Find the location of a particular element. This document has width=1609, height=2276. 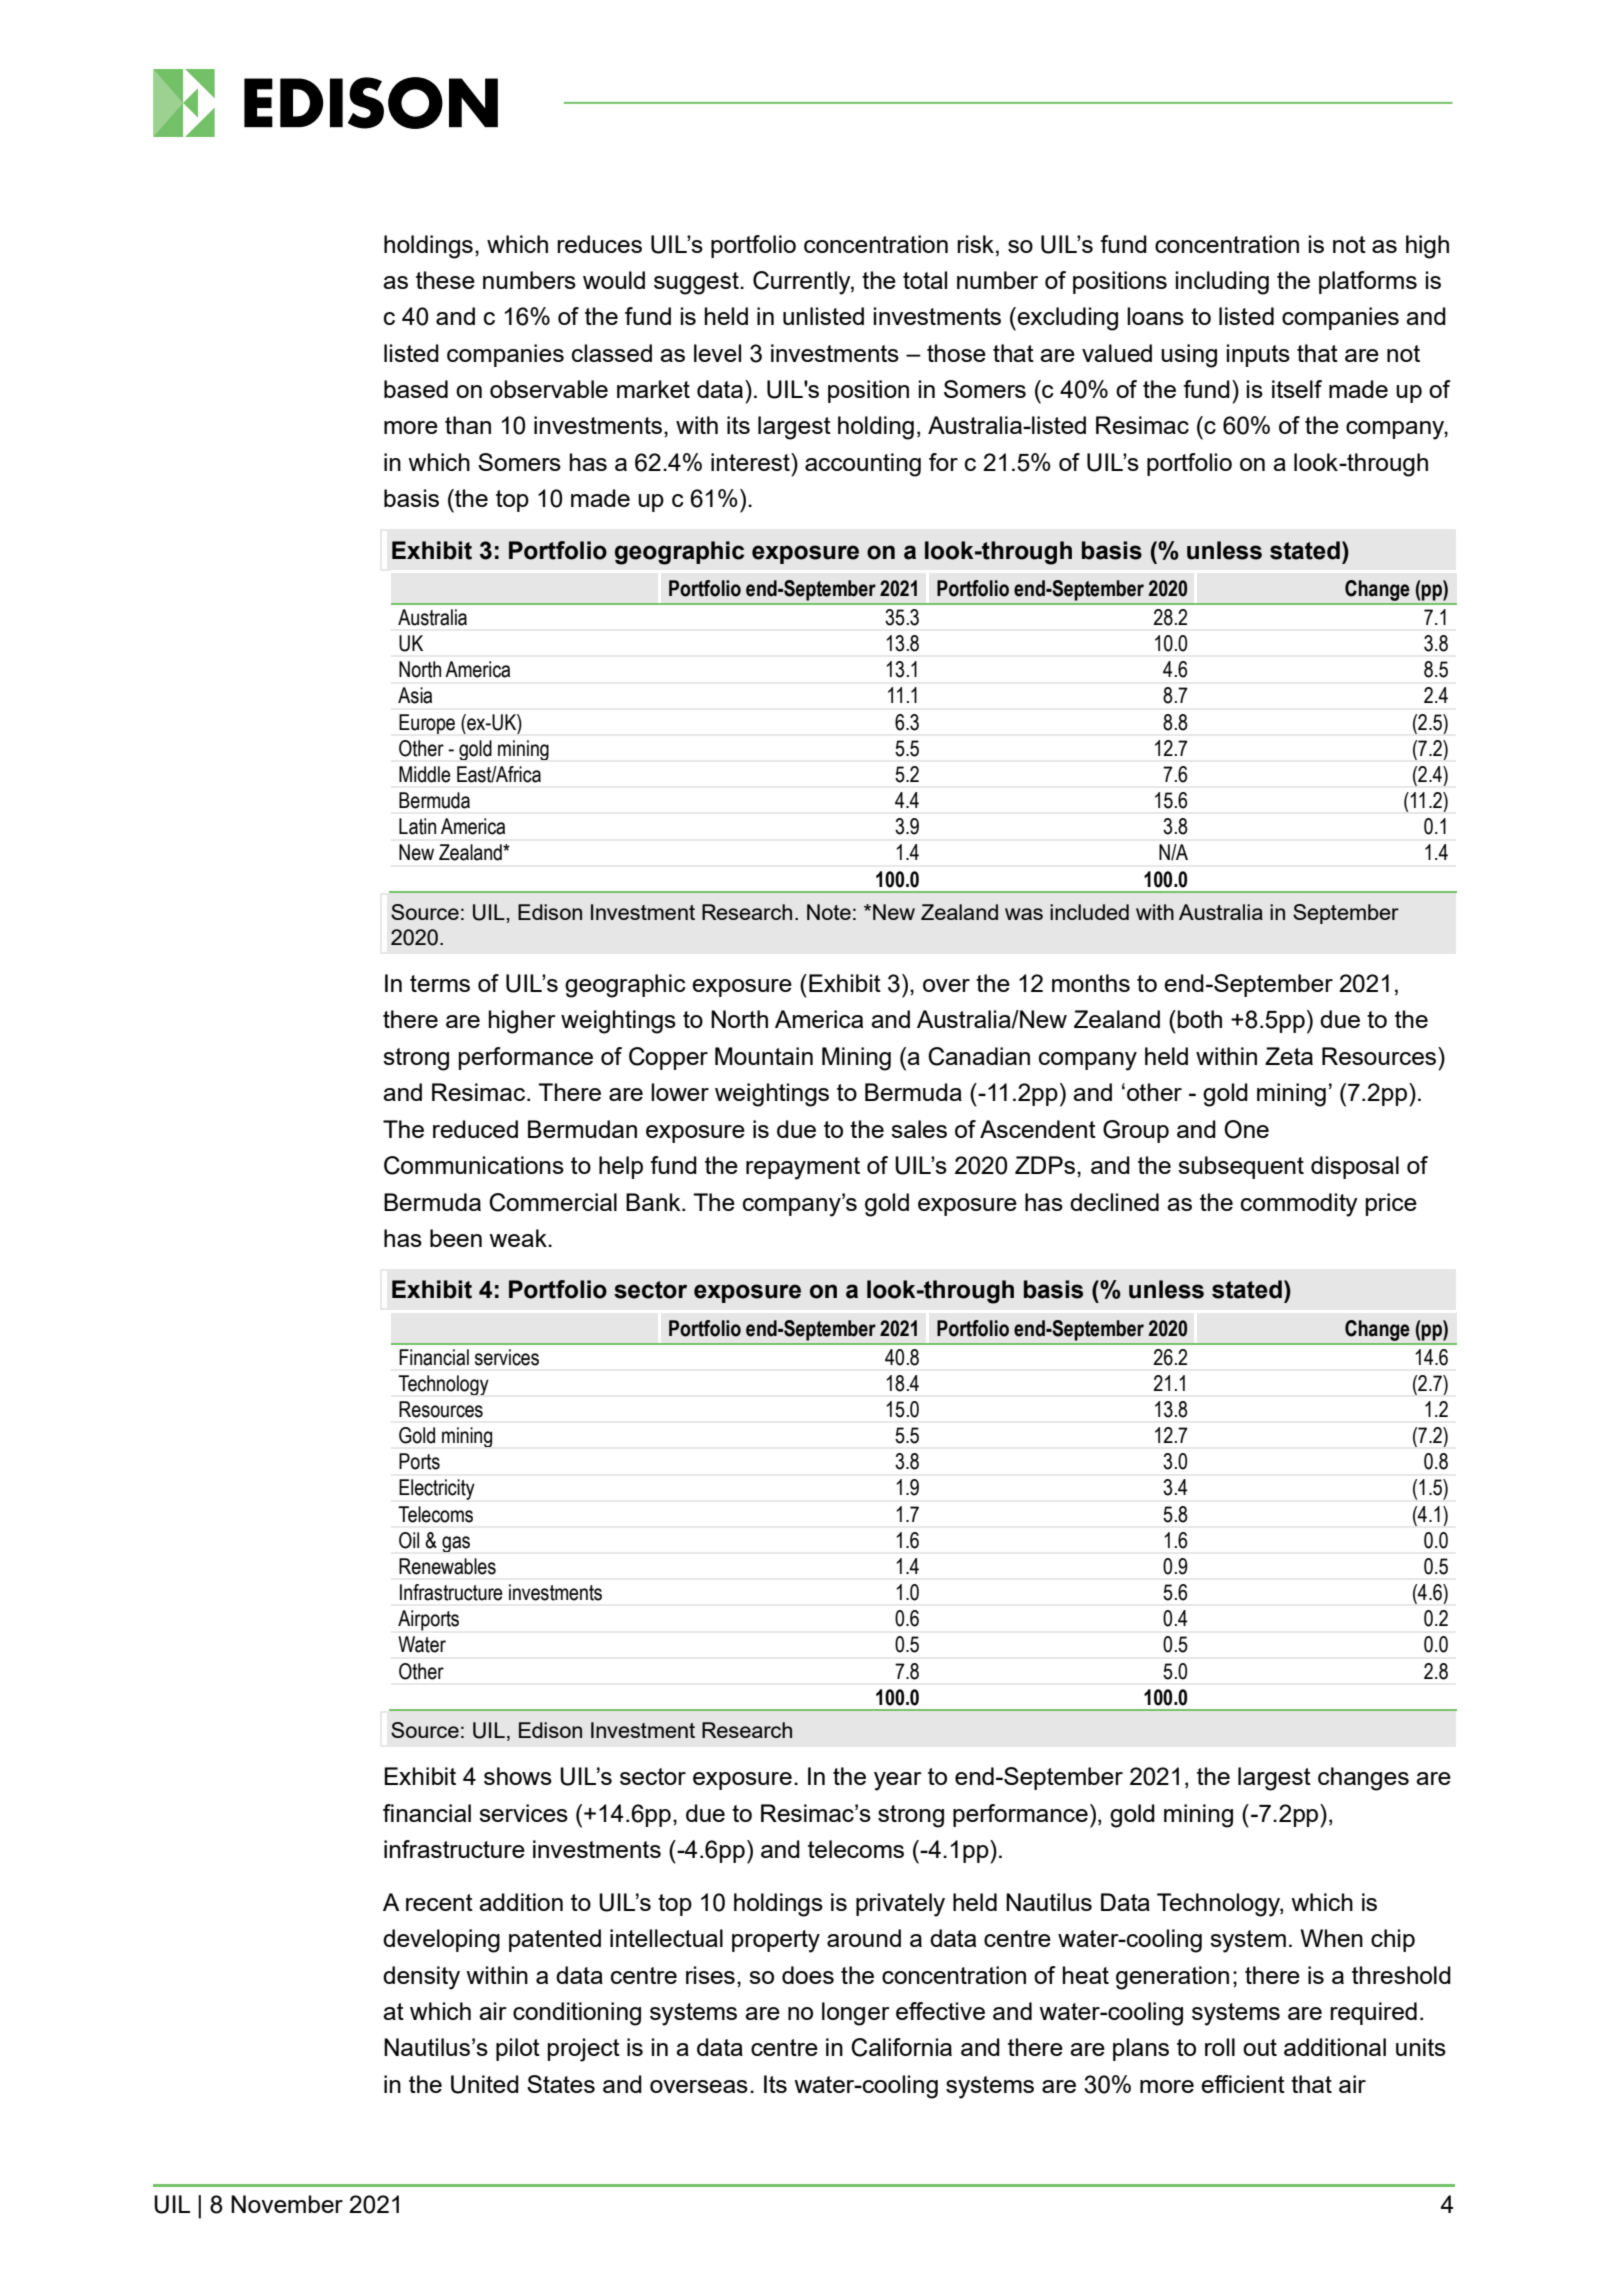

inputs is located at coordinates (1258, 355).
